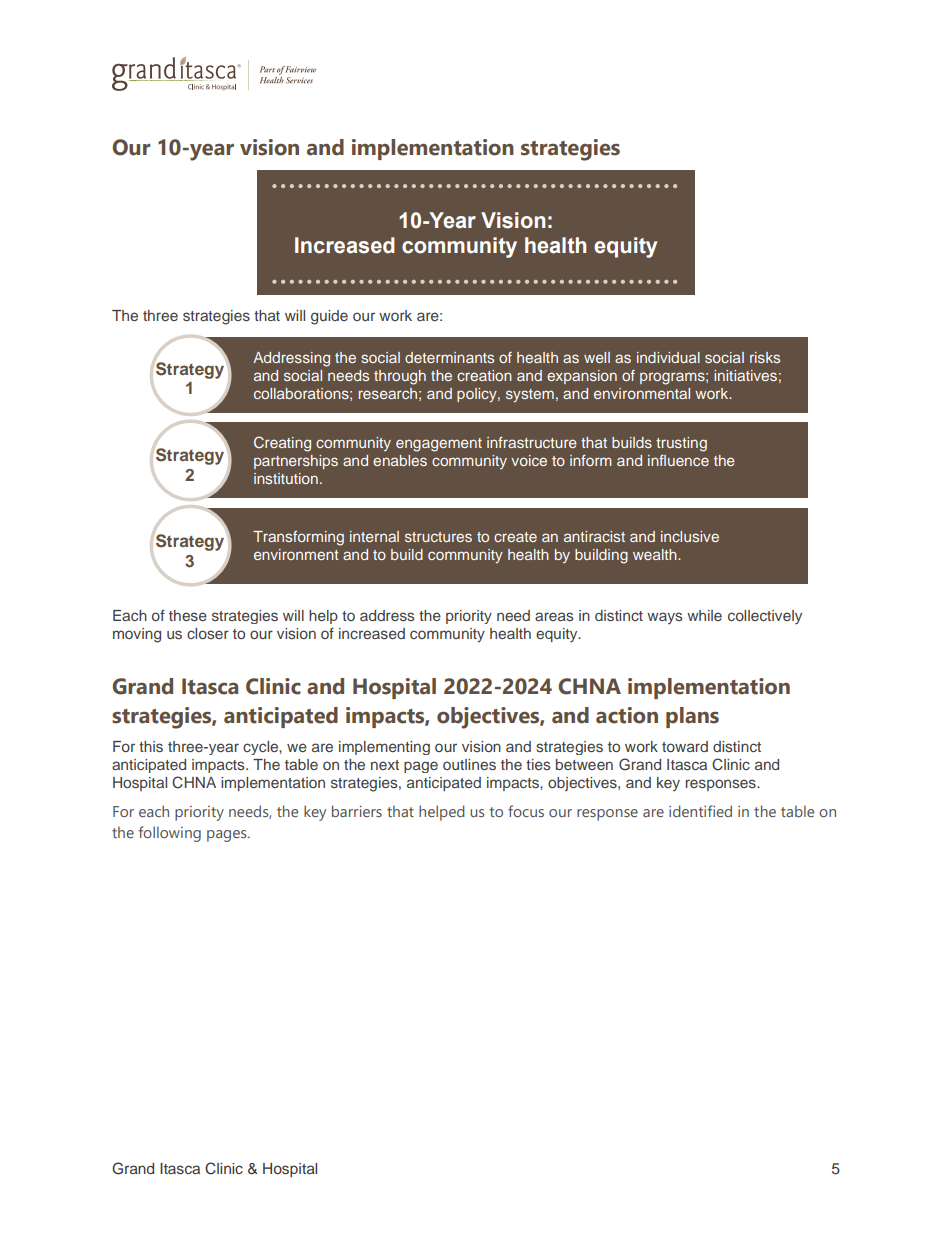 This document has height=1233, width=952. What do you see at coordinates (668, 357) in the document?
I see `individual` at bounding box center [668, 357].
